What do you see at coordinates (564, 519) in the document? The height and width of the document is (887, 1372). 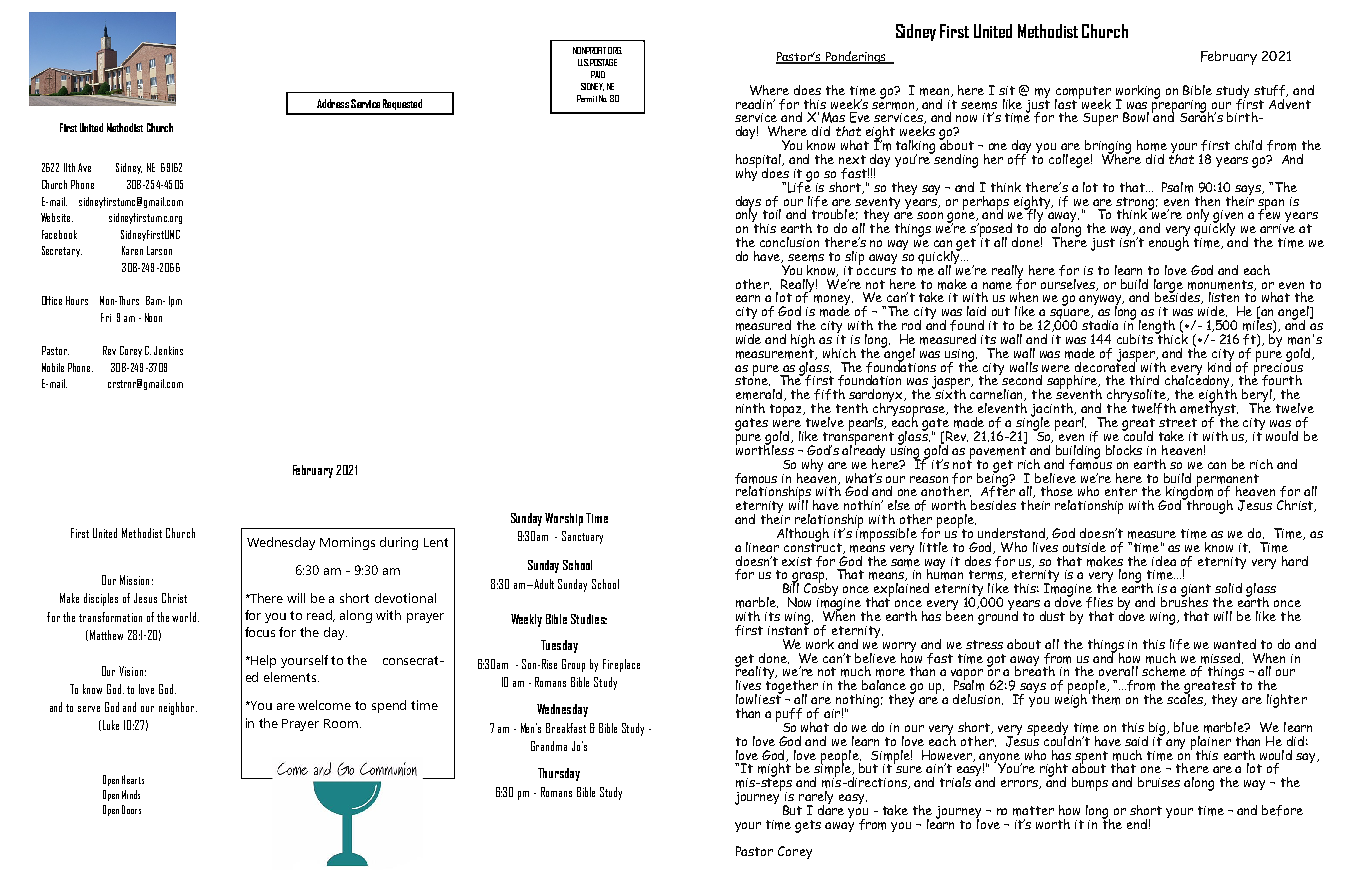 I see `Worship` at bounding box center [564, 519].
